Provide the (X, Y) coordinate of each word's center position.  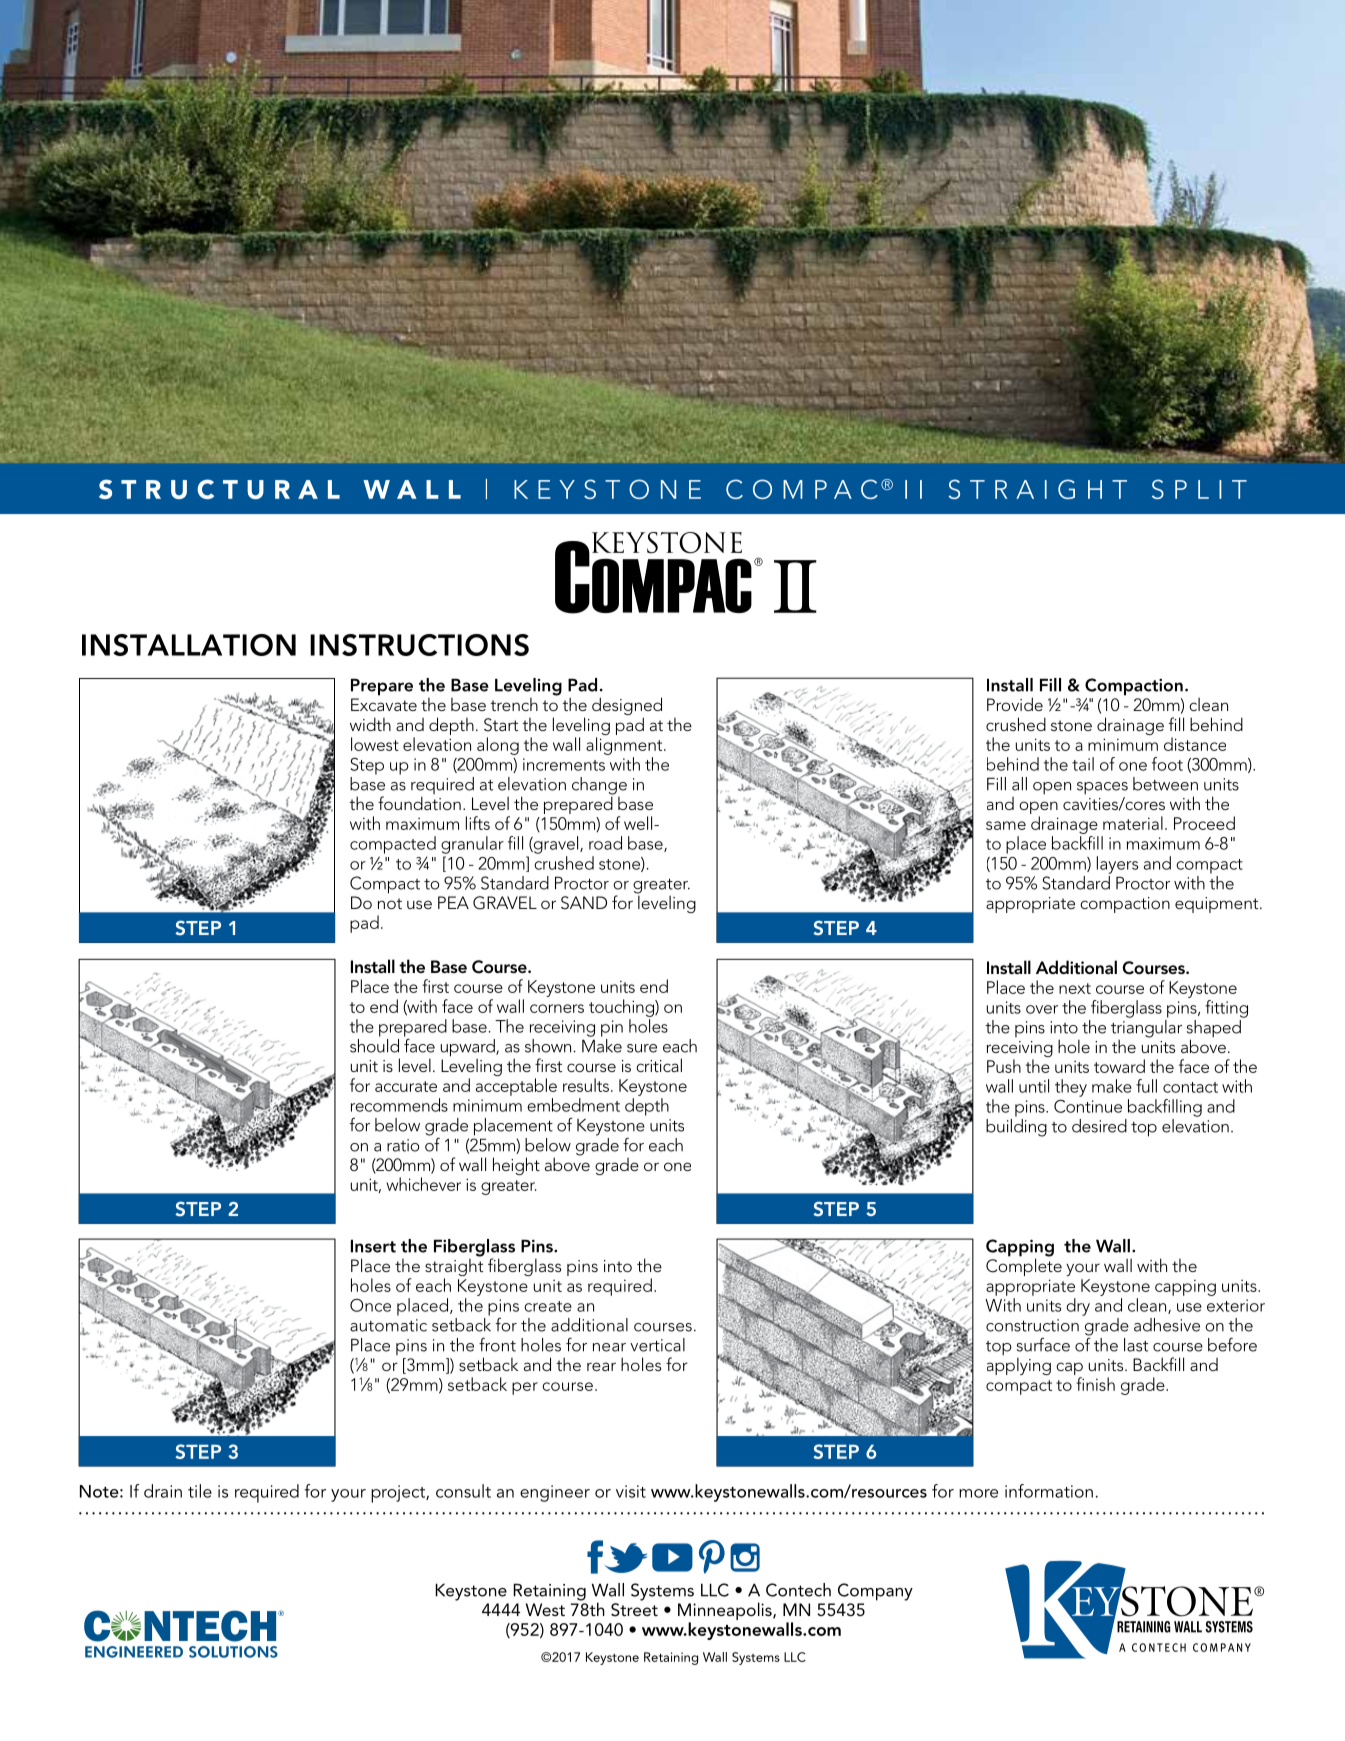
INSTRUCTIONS (419, 645)
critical (659, 1065)
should (374, 1044)
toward (1119, 1066)
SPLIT (1199, 489)
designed (627, 707)
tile (200, 1491)
